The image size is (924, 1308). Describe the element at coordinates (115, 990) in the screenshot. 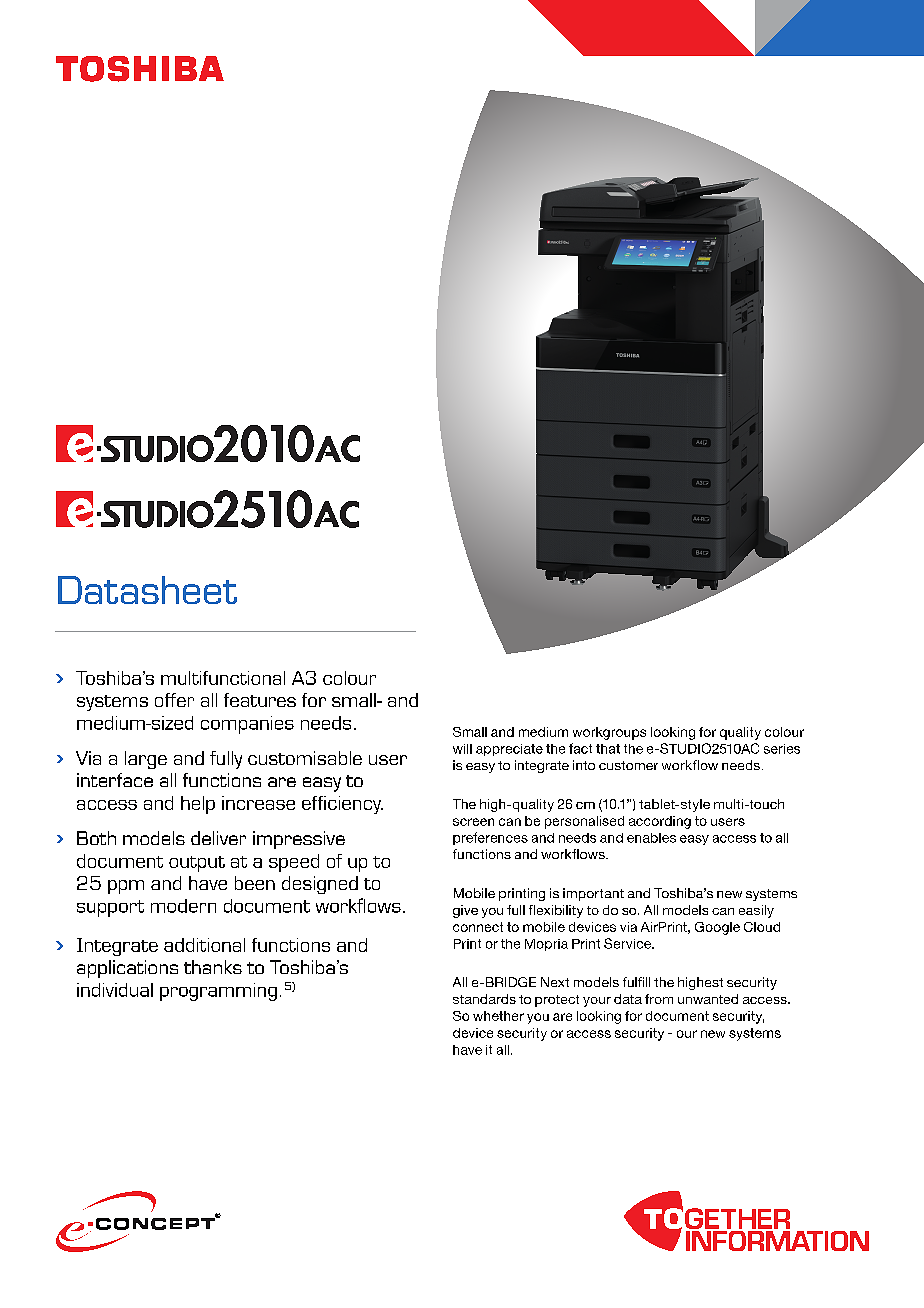

I see `individual` at that location.
